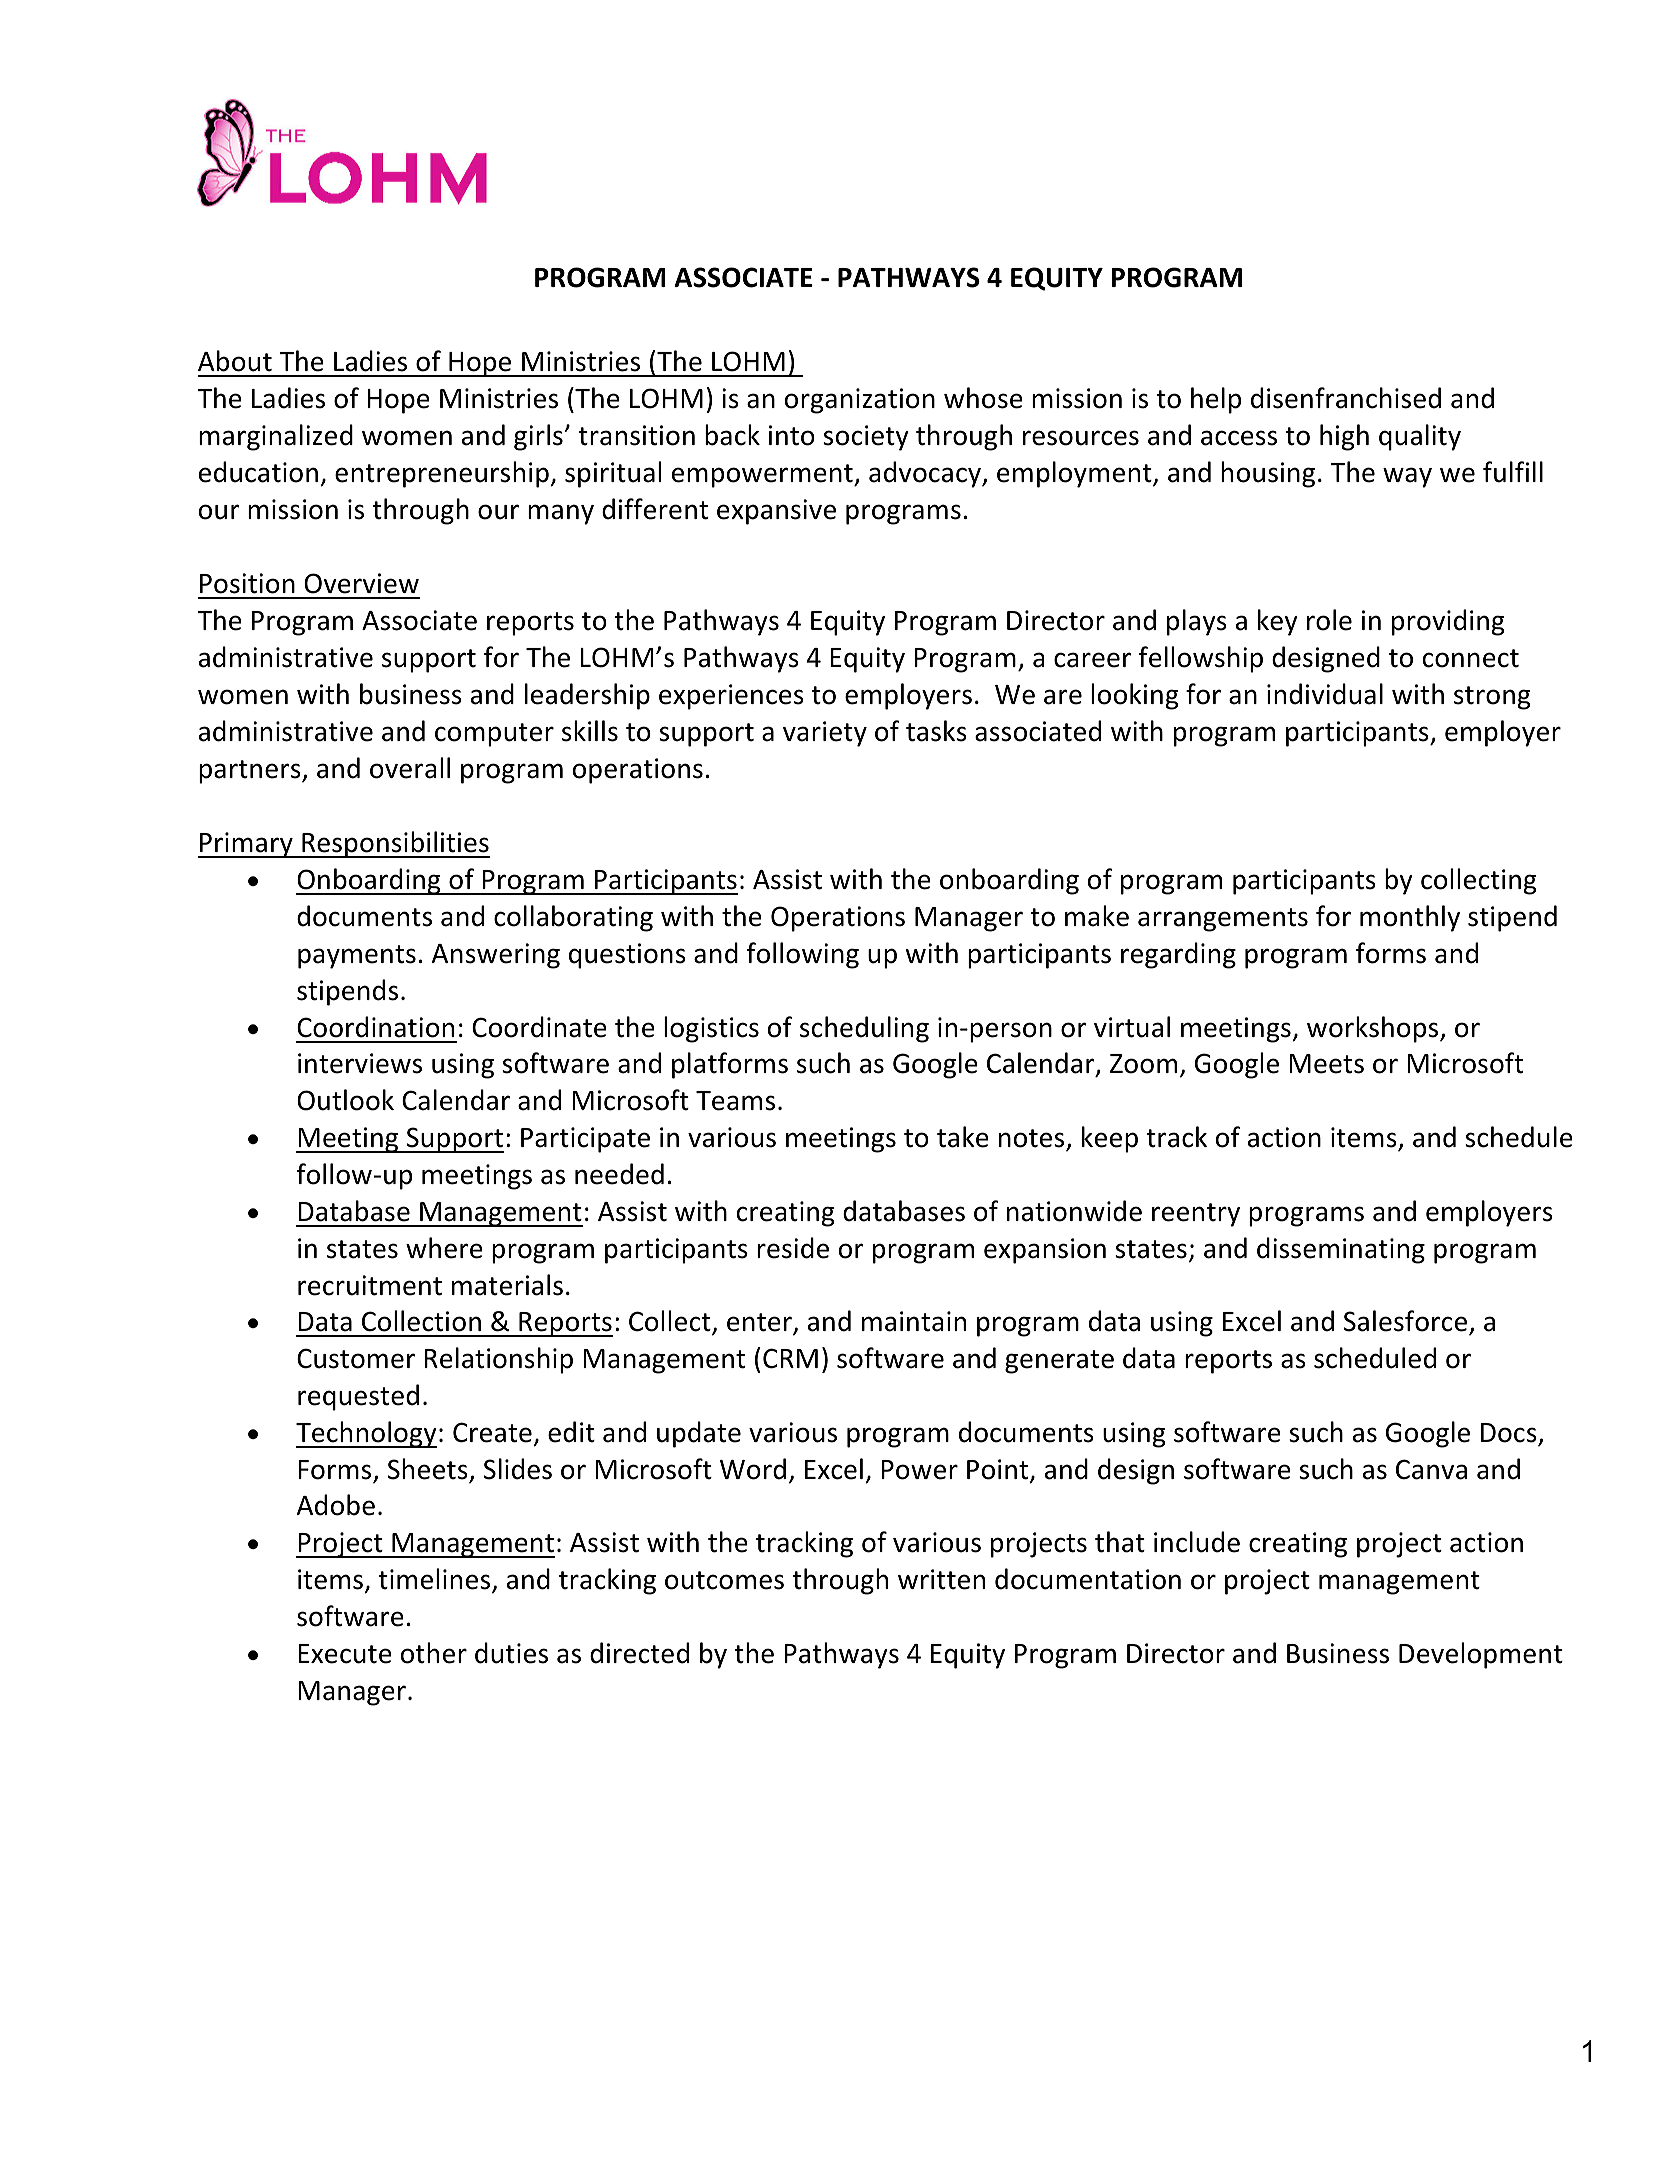  Describe the element at coordinates (825, 734) in the screenshot. I see `variety` at that location.
